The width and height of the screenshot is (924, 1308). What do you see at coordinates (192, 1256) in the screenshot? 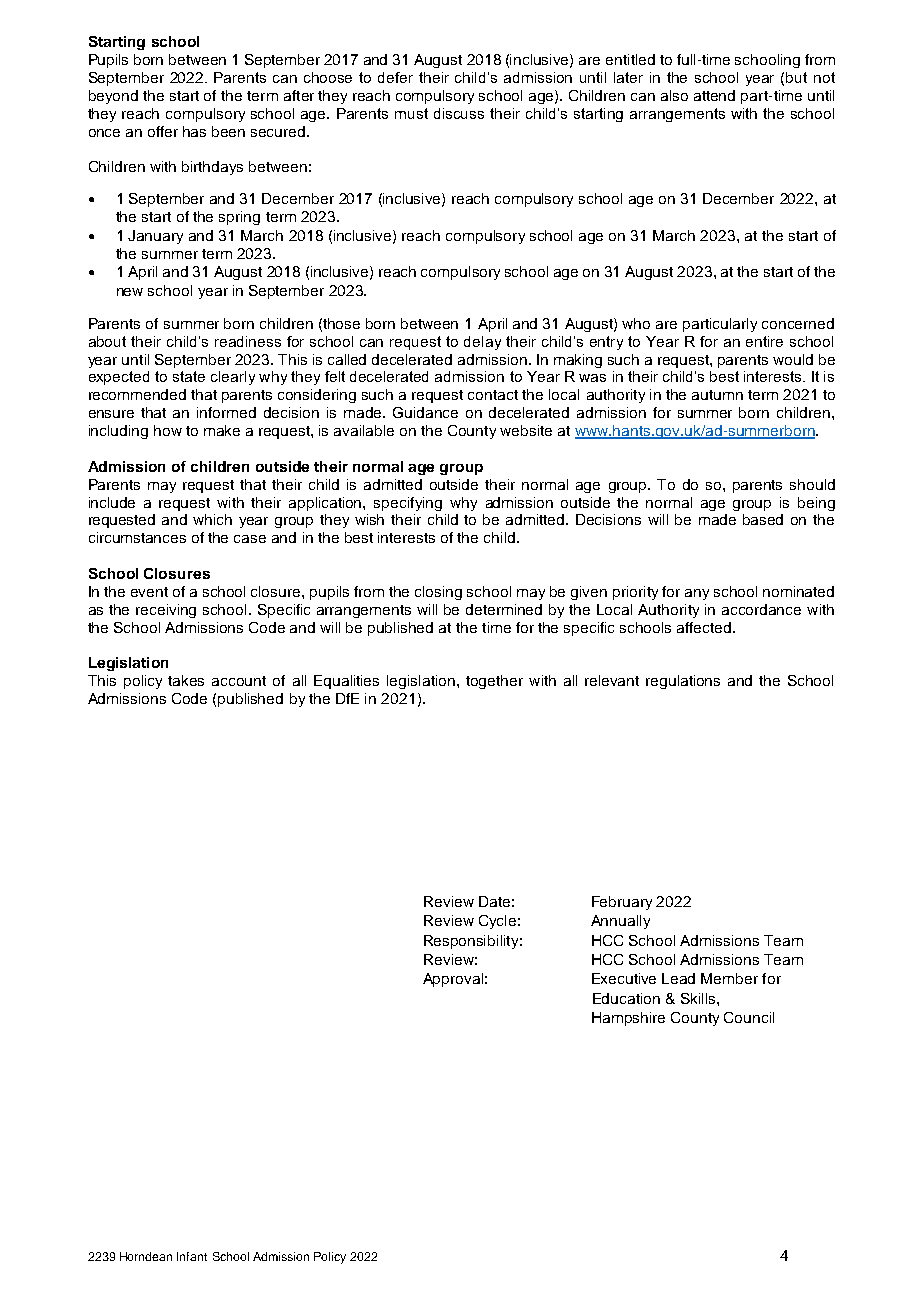
I see `Infant` at bounding box center [192, 1256].
